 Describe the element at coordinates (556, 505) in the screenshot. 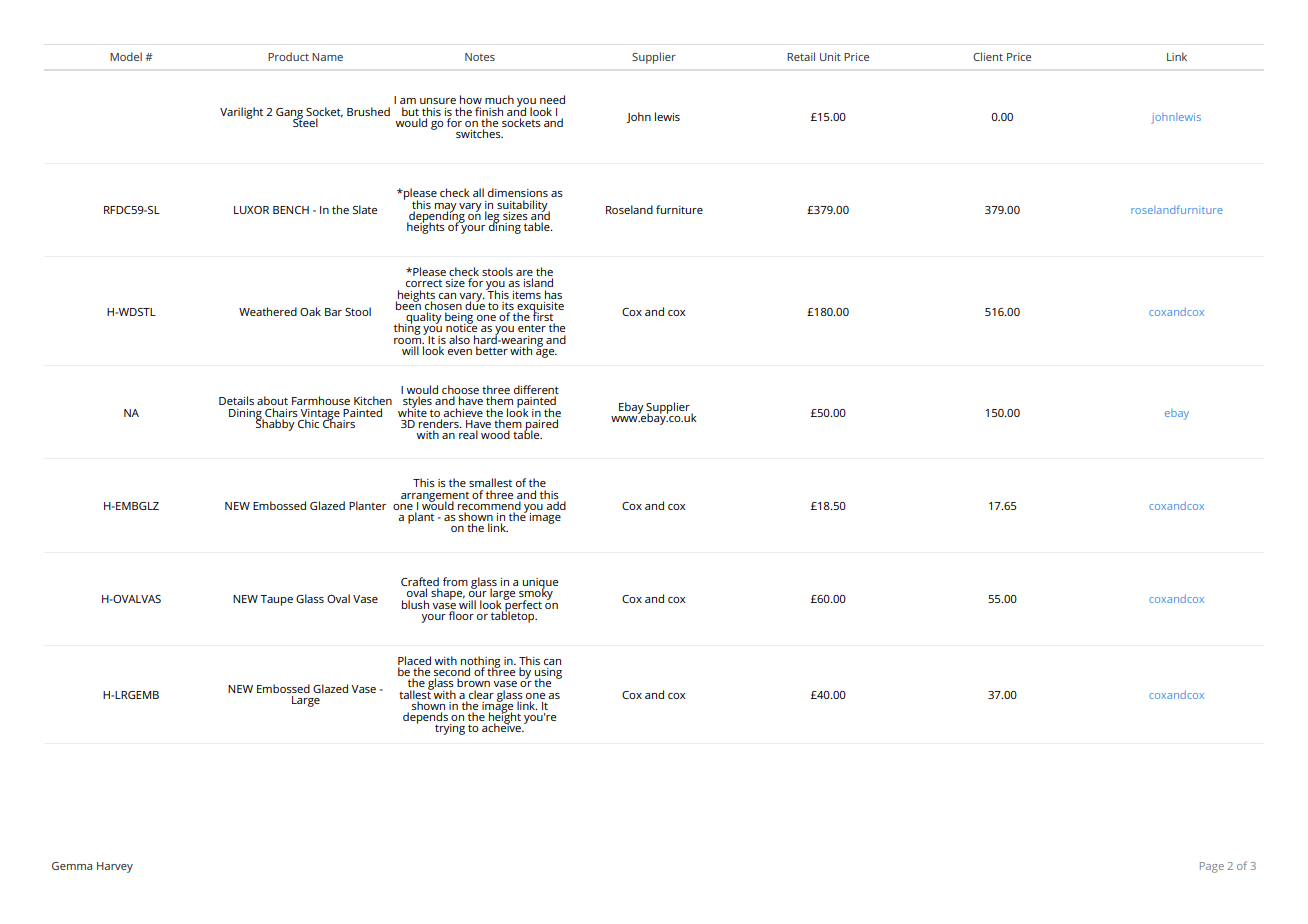

I see `add` at that location.
